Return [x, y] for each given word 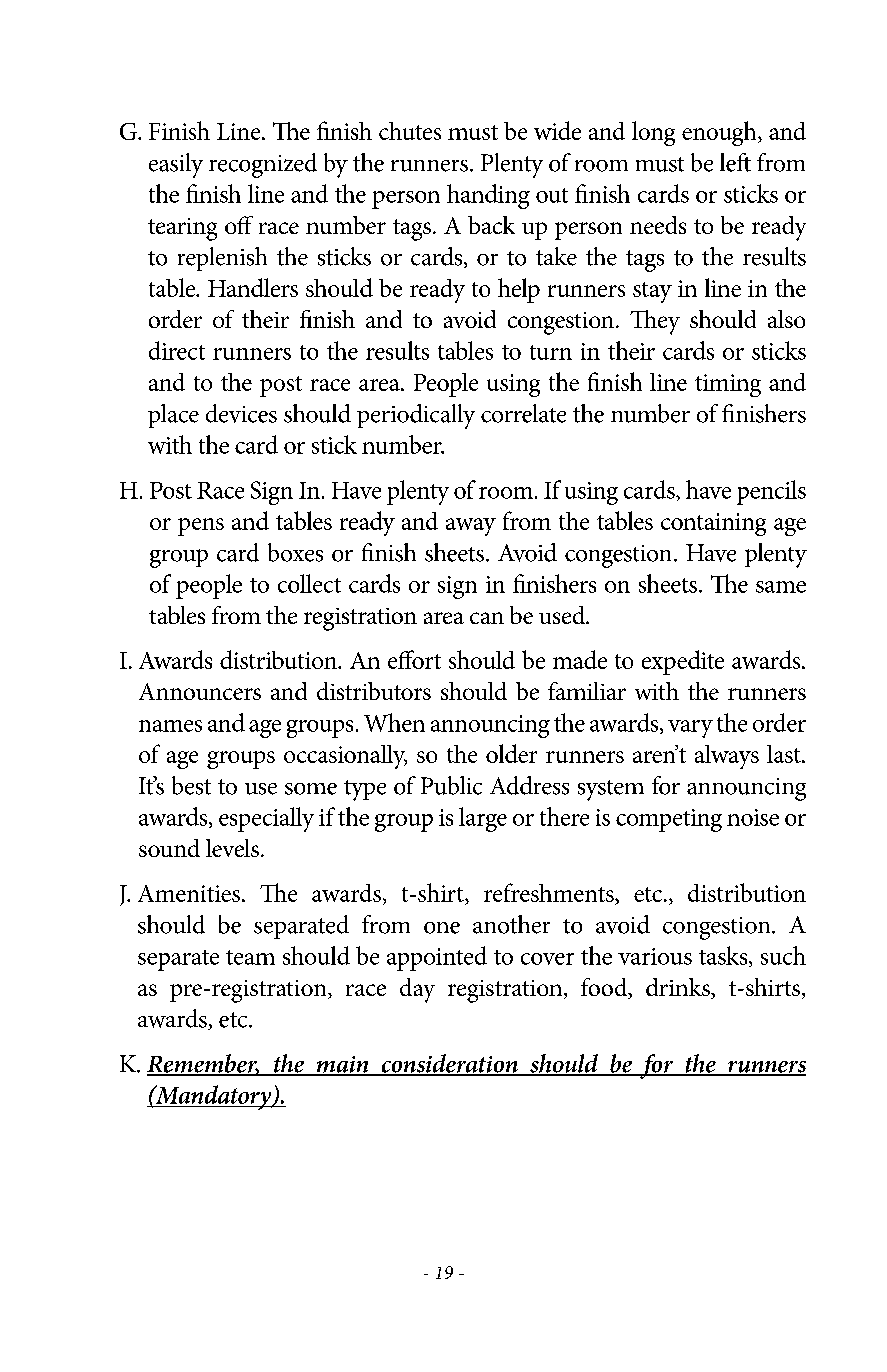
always [727, 757]
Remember [203, 1064]
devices [241, 413]
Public [451, 785]
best [191, 785]
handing [488, 196]
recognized [263, 165]
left [735, 162]
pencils [771, 492]
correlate [523, 413]
